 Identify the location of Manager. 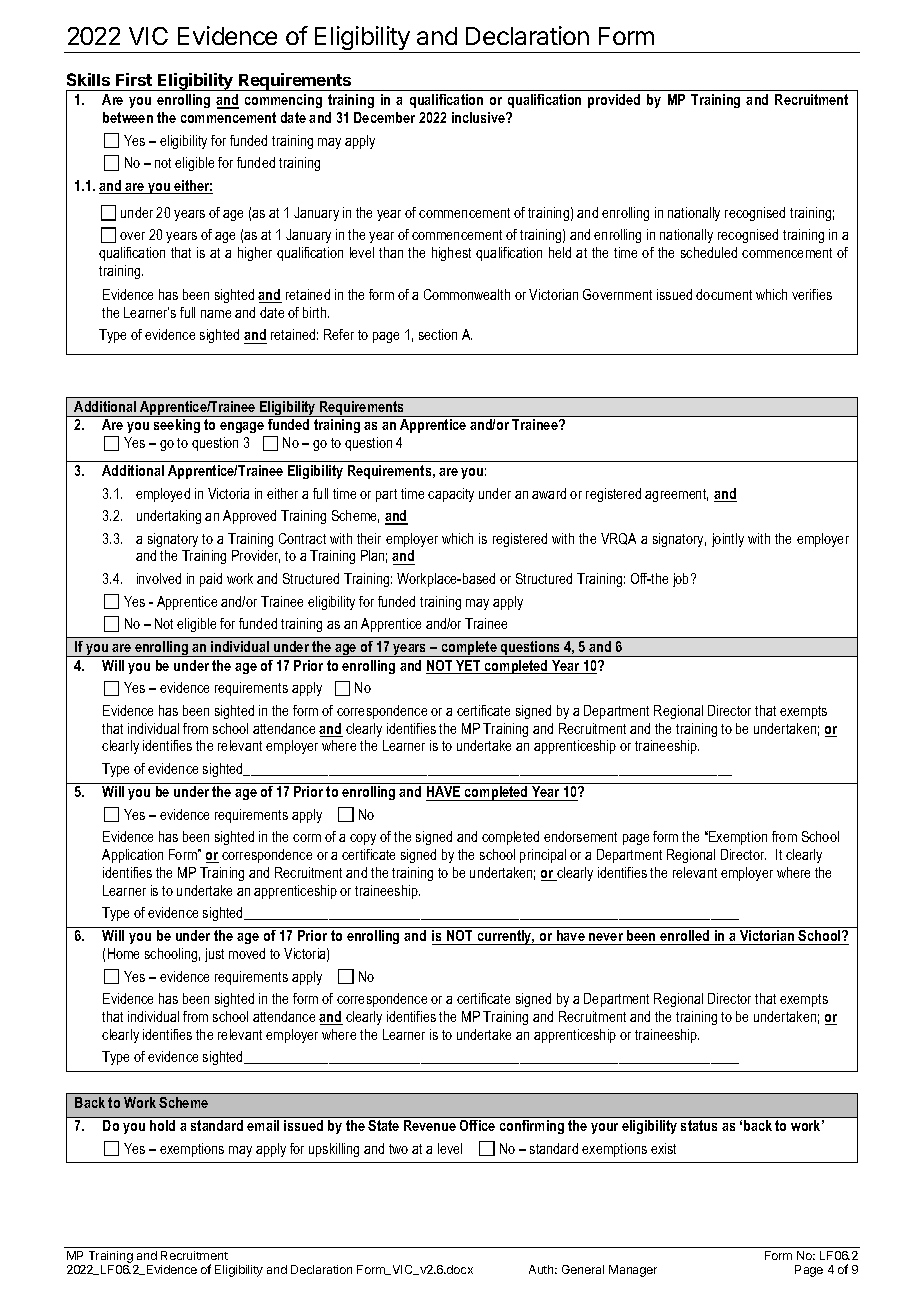
(633, 1271).
